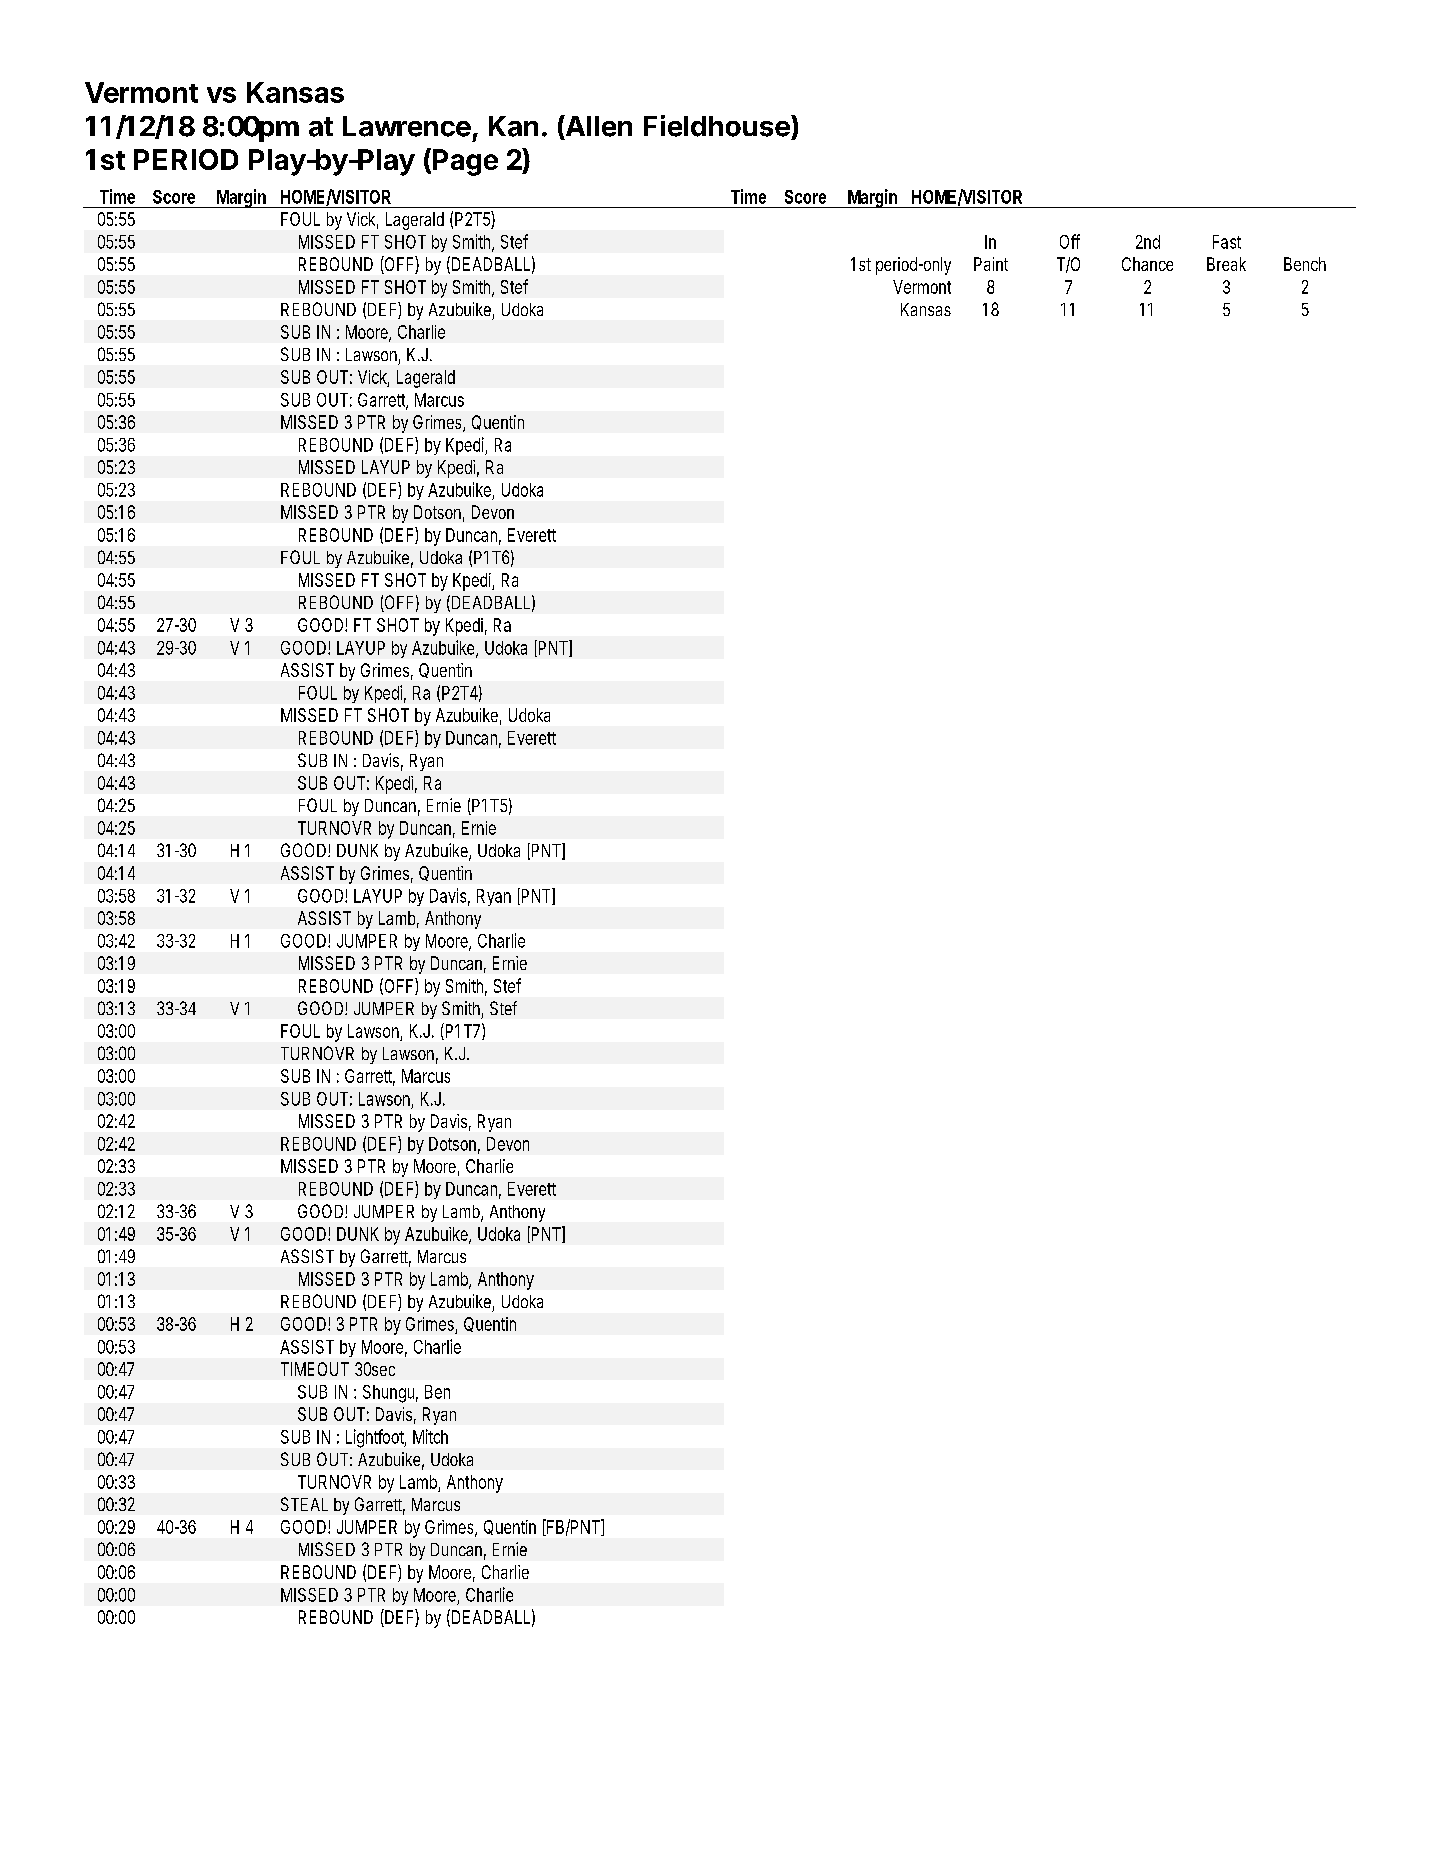 Image resolution: width=1431 pixels, height=1851 pixels. What do you see at coordinates (991, 264) in the screenshot?
I see `Paint` at bounding box center [991, 264].
